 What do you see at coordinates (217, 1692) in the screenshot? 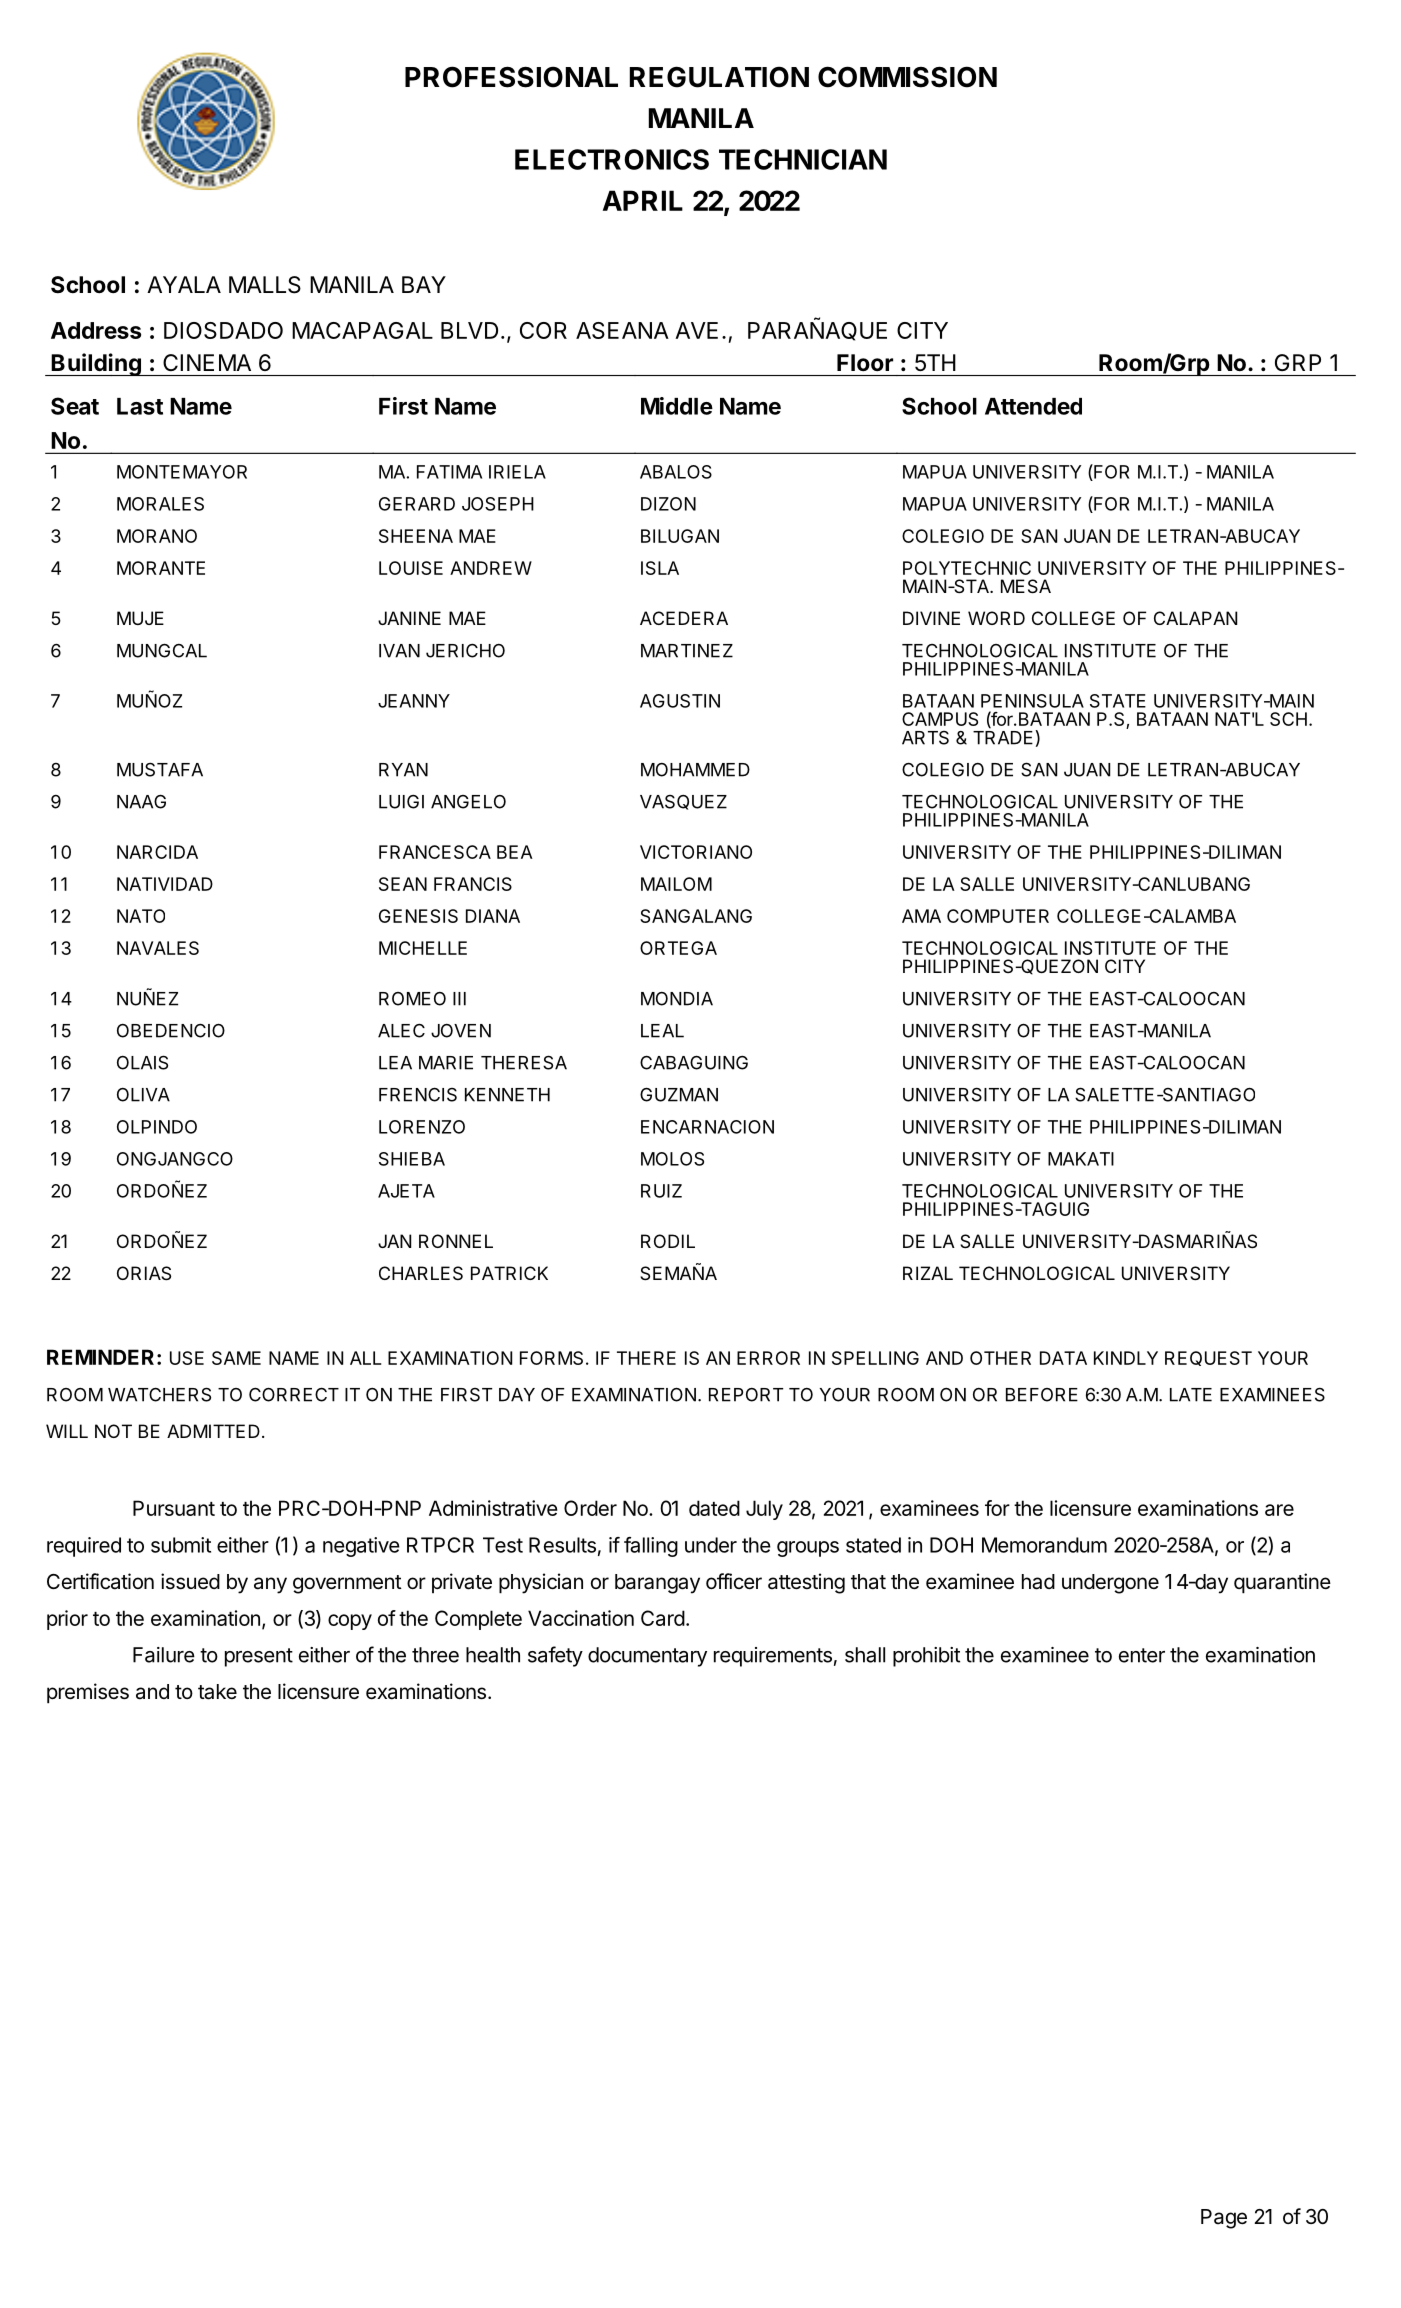
I see `take` at bounding box center [217, 1692].
